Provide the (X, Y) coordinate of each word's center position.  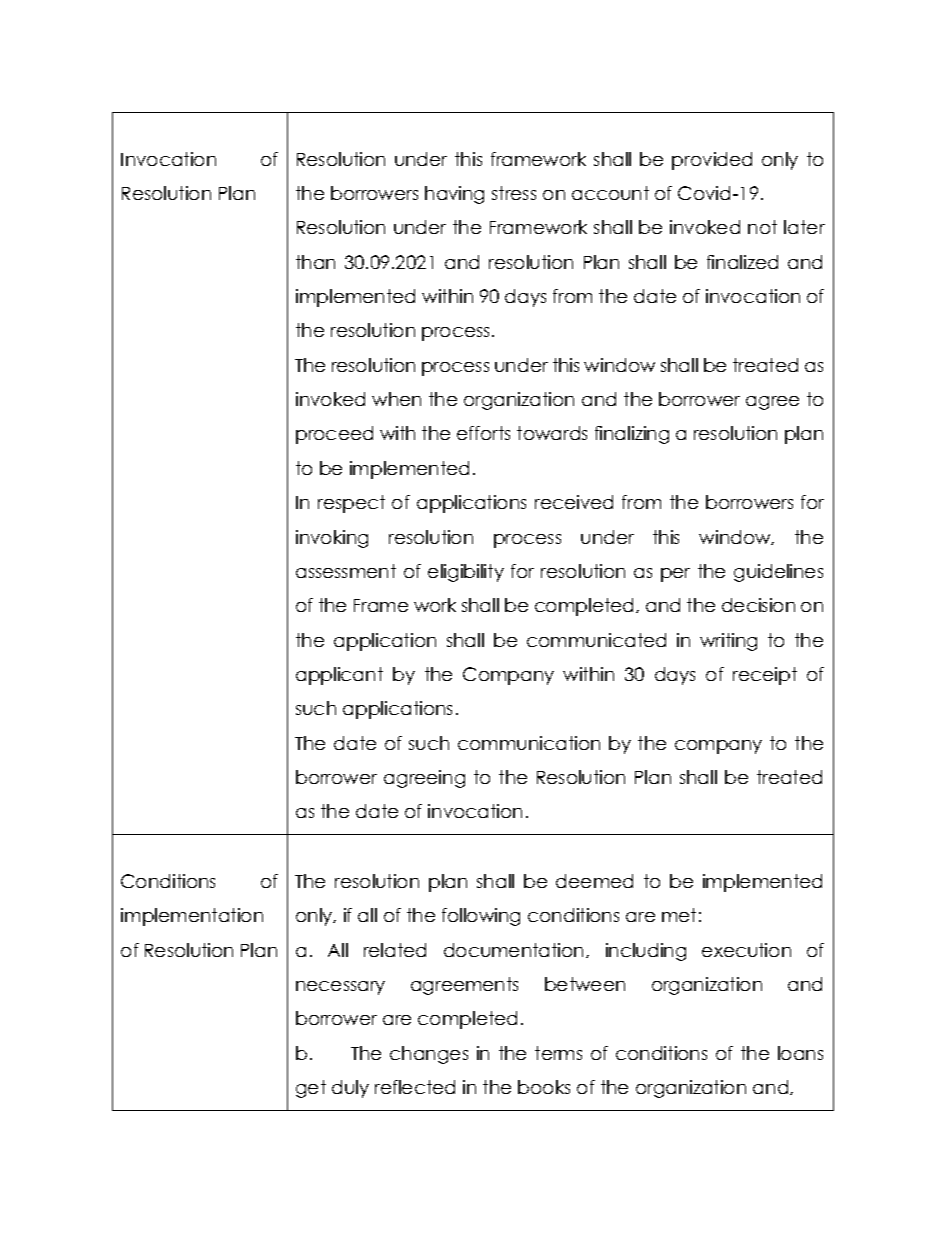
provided (712, 161)
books (544, 1087)
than (315, 262)
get (311, 1089)
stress (514, 193)
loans (800, 1053)
